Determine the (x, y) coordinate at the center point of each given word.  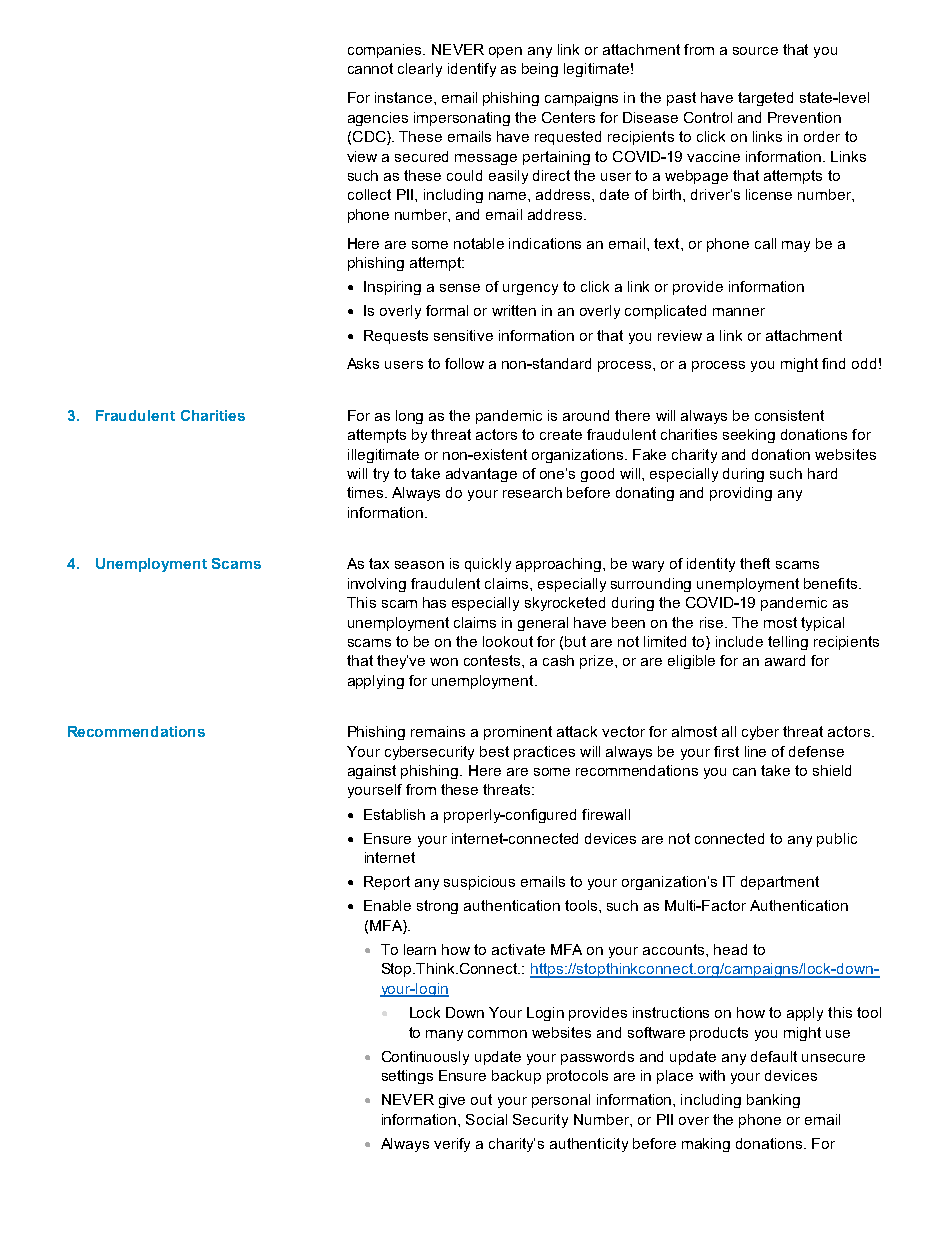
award (785, 660)
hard (822, 473)
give (452, 1101)
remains (438, 731)
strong (437, 907)
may (796, 246)
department (780, 883)
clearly (420, 70)
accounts (675, 949)
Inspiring (392, 288)
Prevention (804, 117)
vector (623, 731)
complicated (665, 312)
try (381, 475)
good (597, 475)
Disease (650, 117)
